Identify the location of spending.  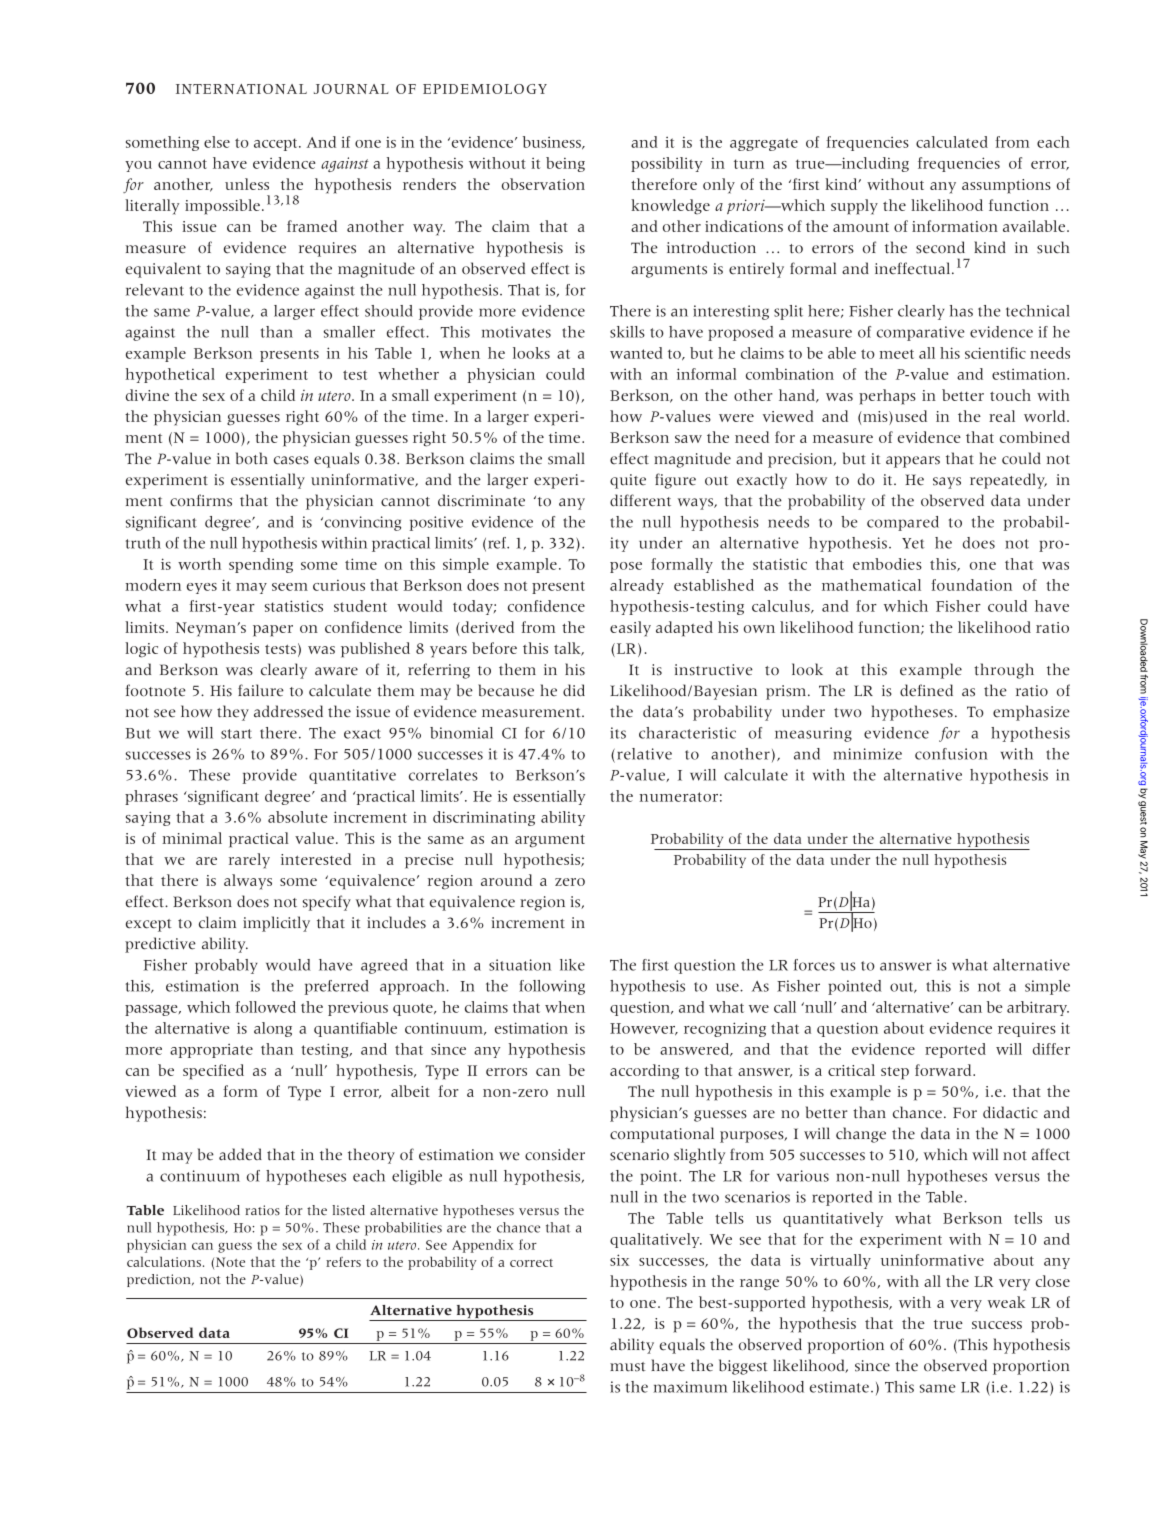
(261, 565).
